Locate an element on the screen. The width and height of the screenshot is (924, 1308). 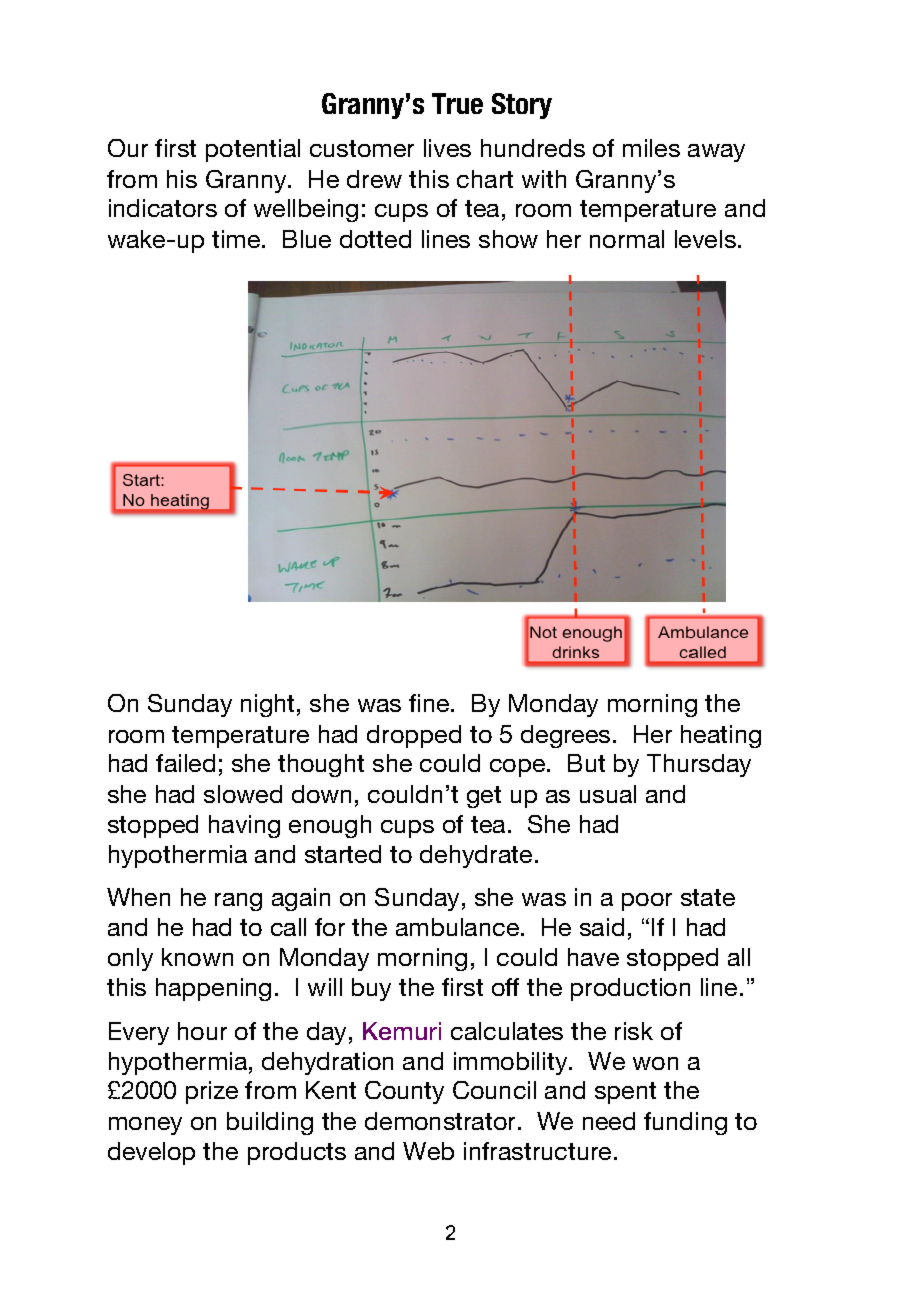
heating is located at coordinates (721, 736).
